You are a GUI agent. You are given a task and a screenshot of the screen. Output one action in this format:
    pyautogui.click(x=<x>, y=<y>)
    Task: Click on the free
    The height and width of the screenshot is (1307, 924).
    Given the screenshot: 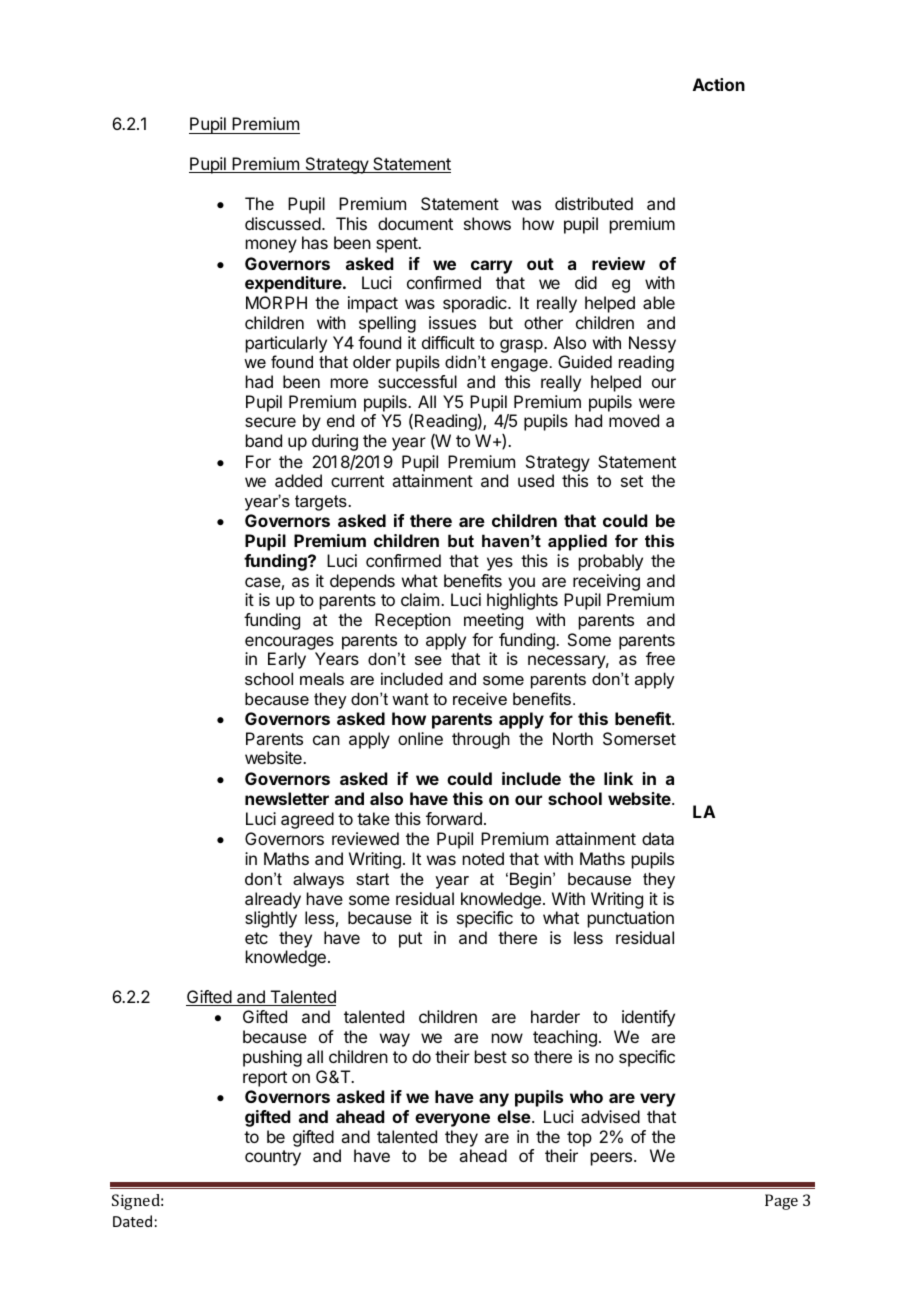 What is the action you would take?
    pyautogui.click(x=660, y=658)
